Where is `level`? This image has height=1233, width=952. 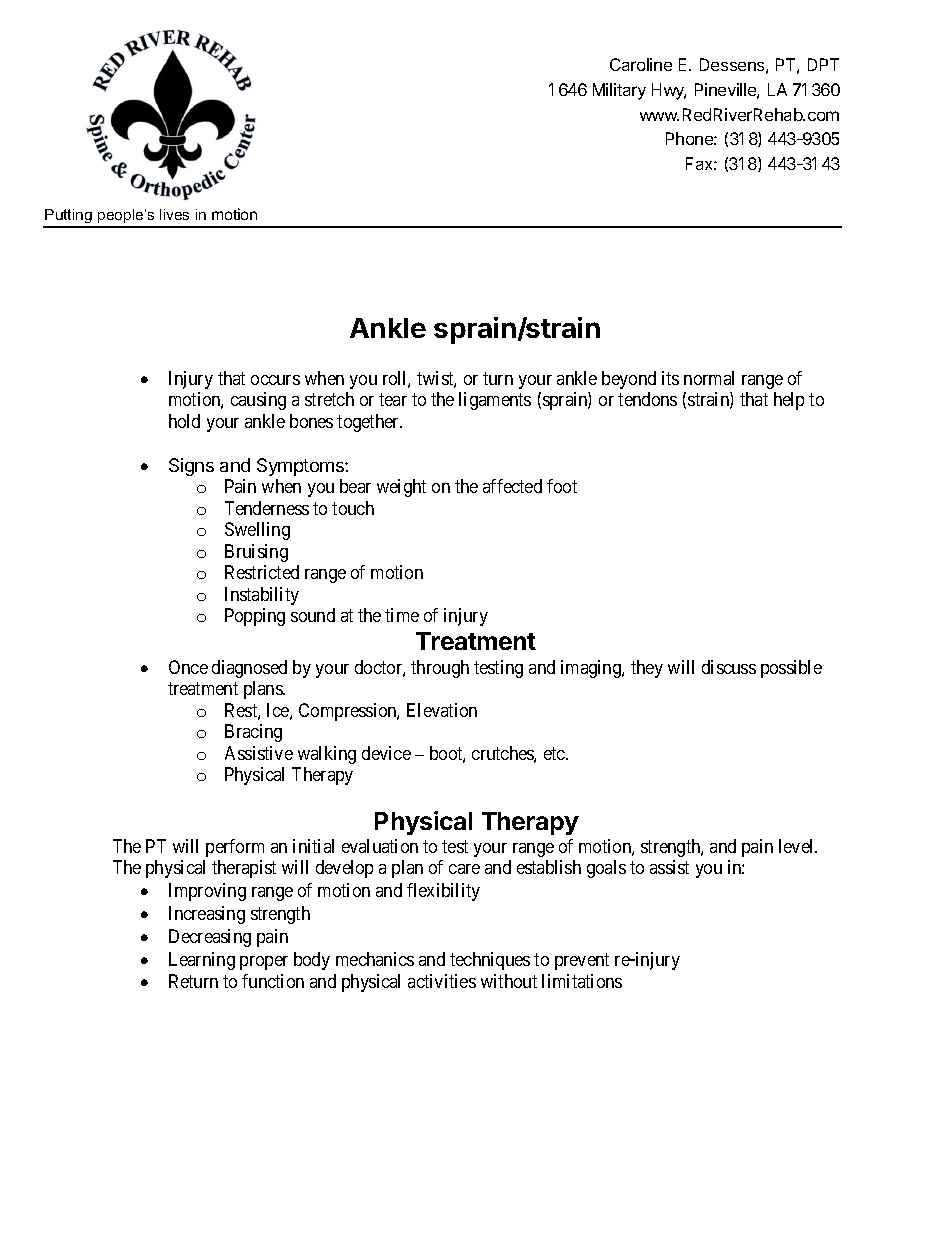 level is located at coordinates (798, 846).
